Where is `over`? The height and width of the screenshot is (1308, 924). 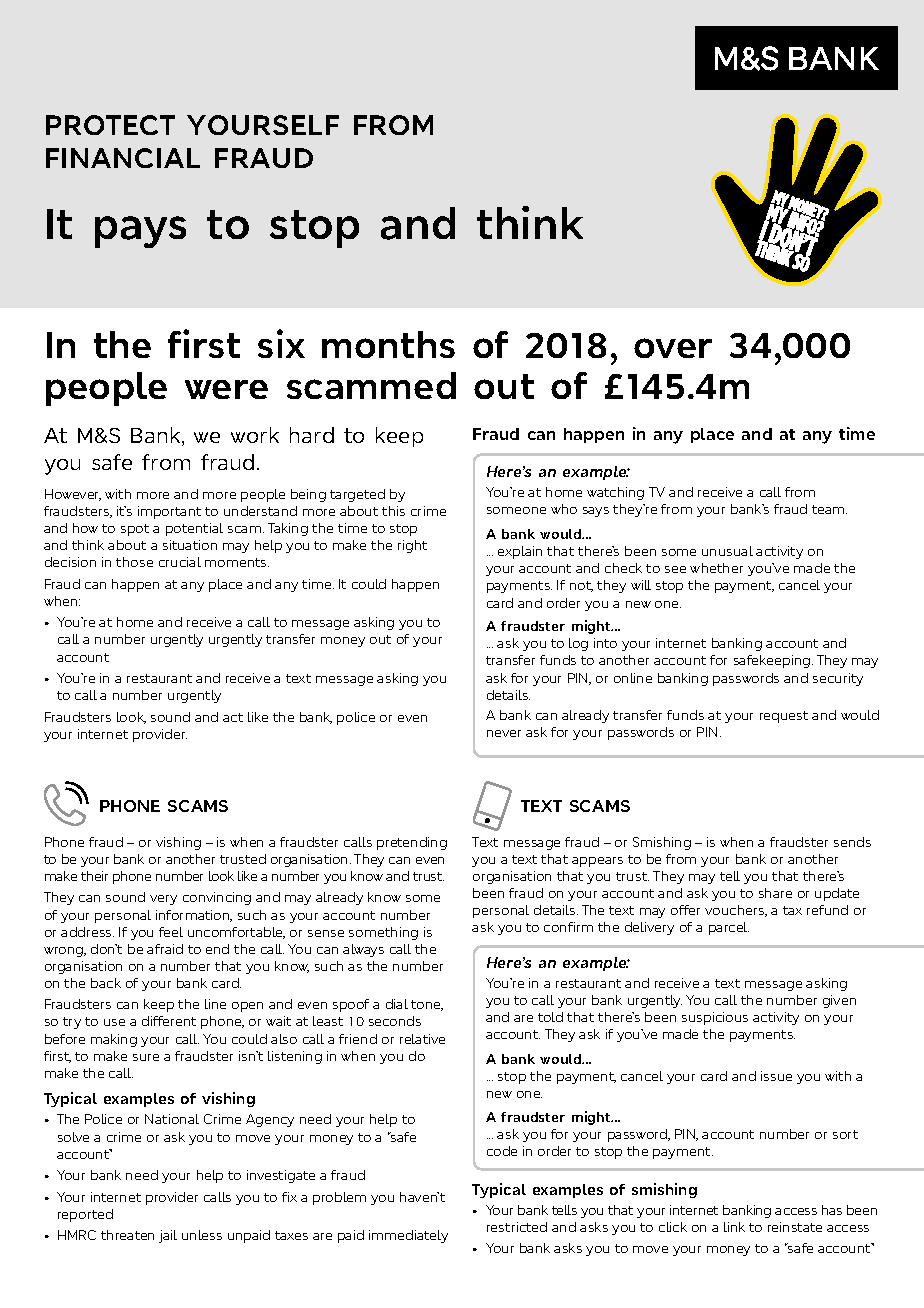
over is located at coordinates (673, 348).
